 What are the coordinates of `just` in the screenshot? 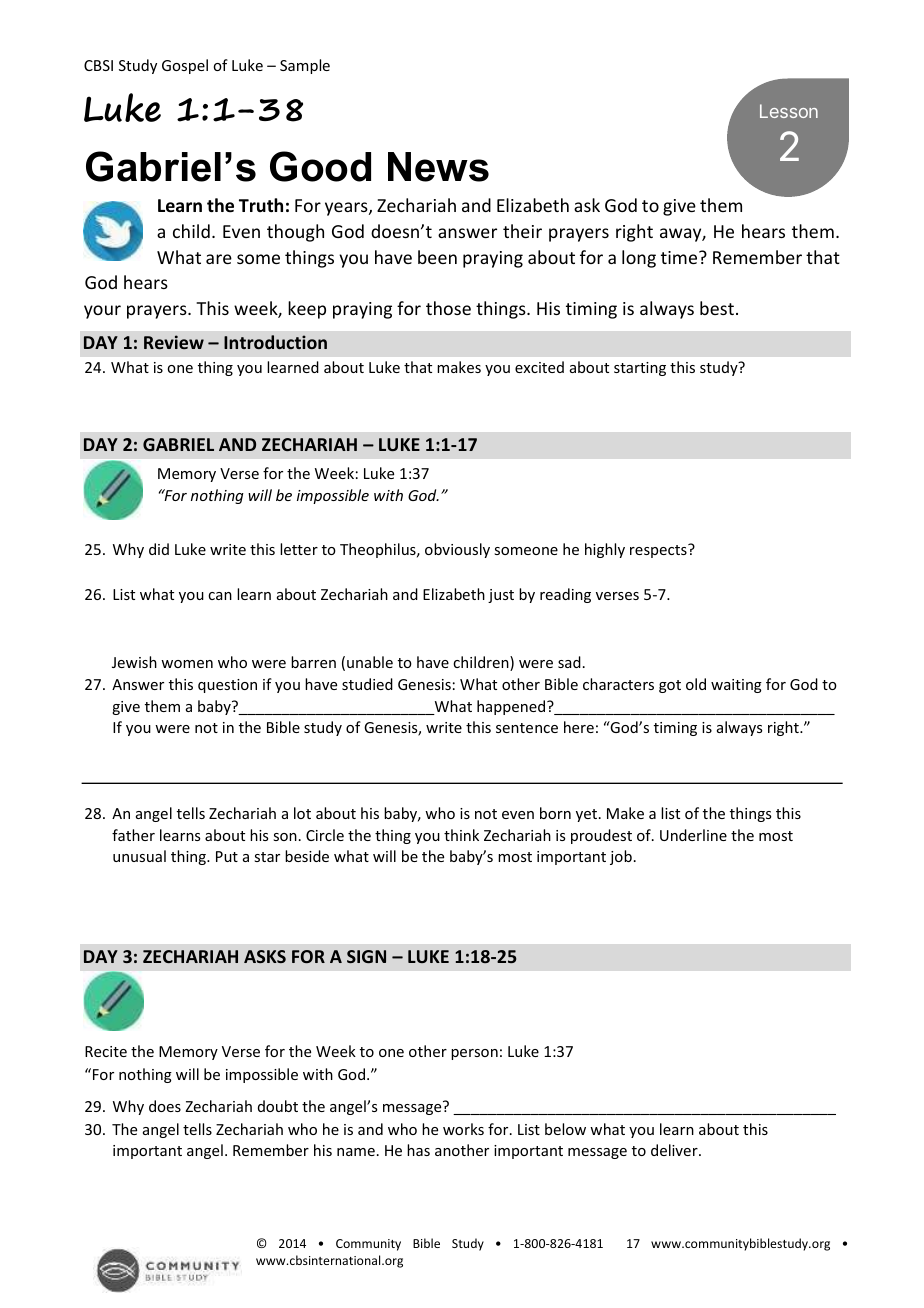 It's located at (501, 596).
